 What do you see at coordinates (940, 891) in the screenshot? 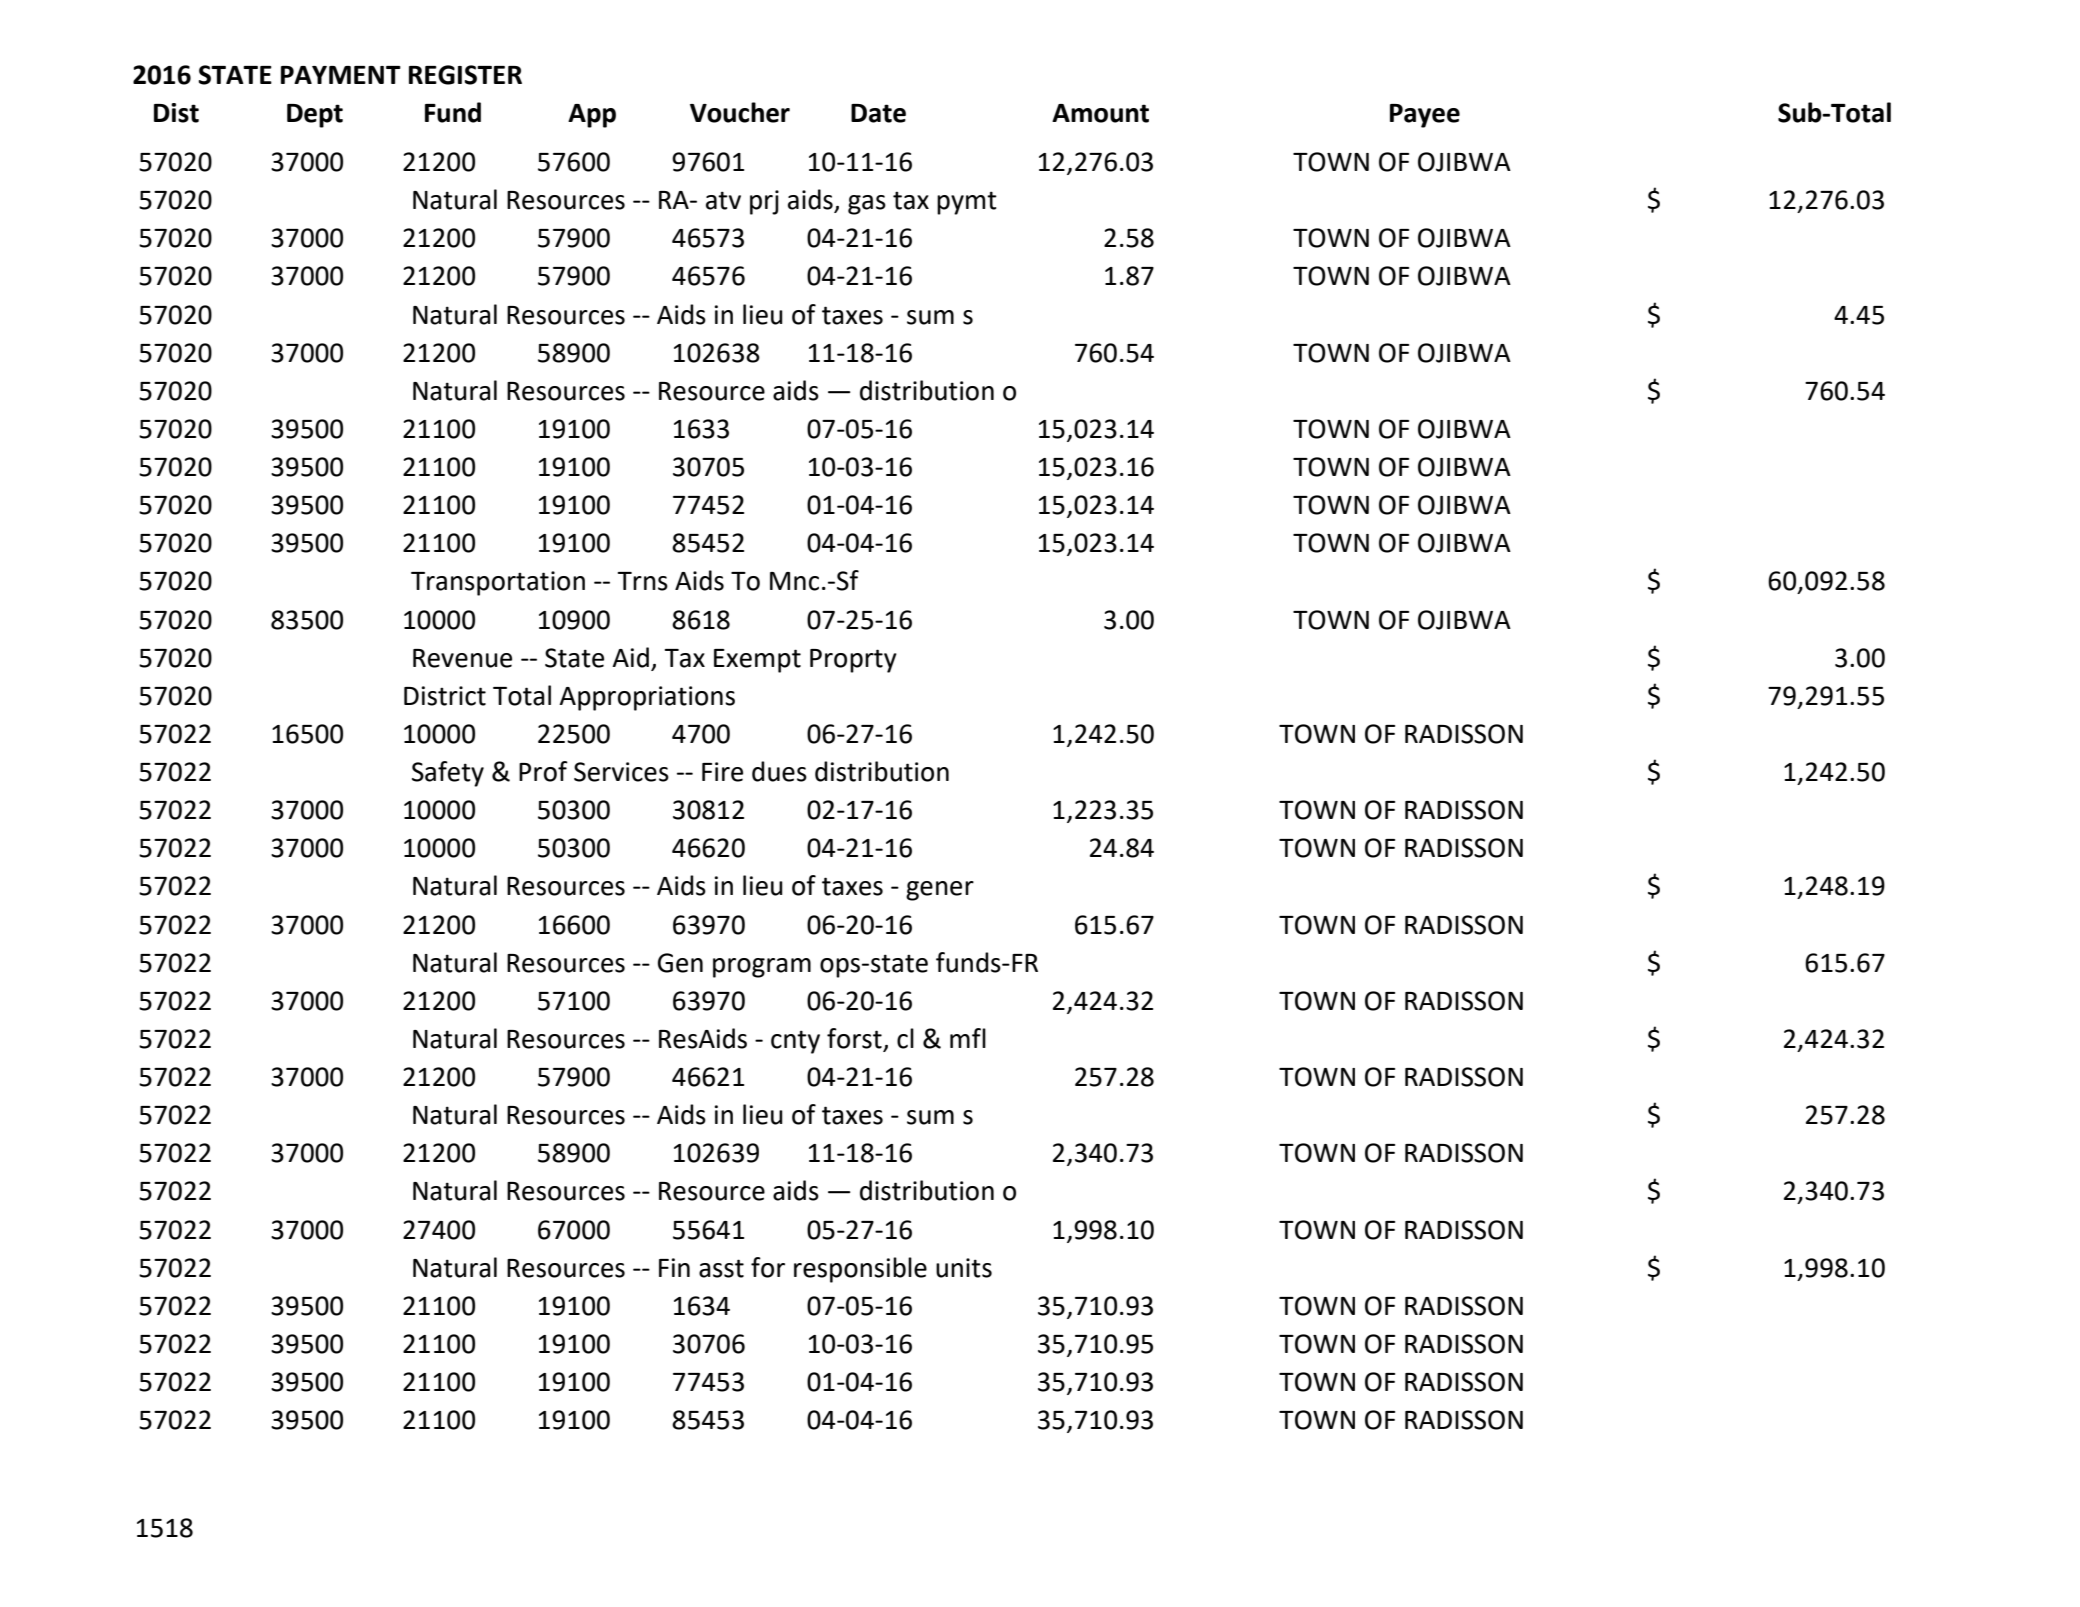
I see `gener` at bounding box center [940, 891].
